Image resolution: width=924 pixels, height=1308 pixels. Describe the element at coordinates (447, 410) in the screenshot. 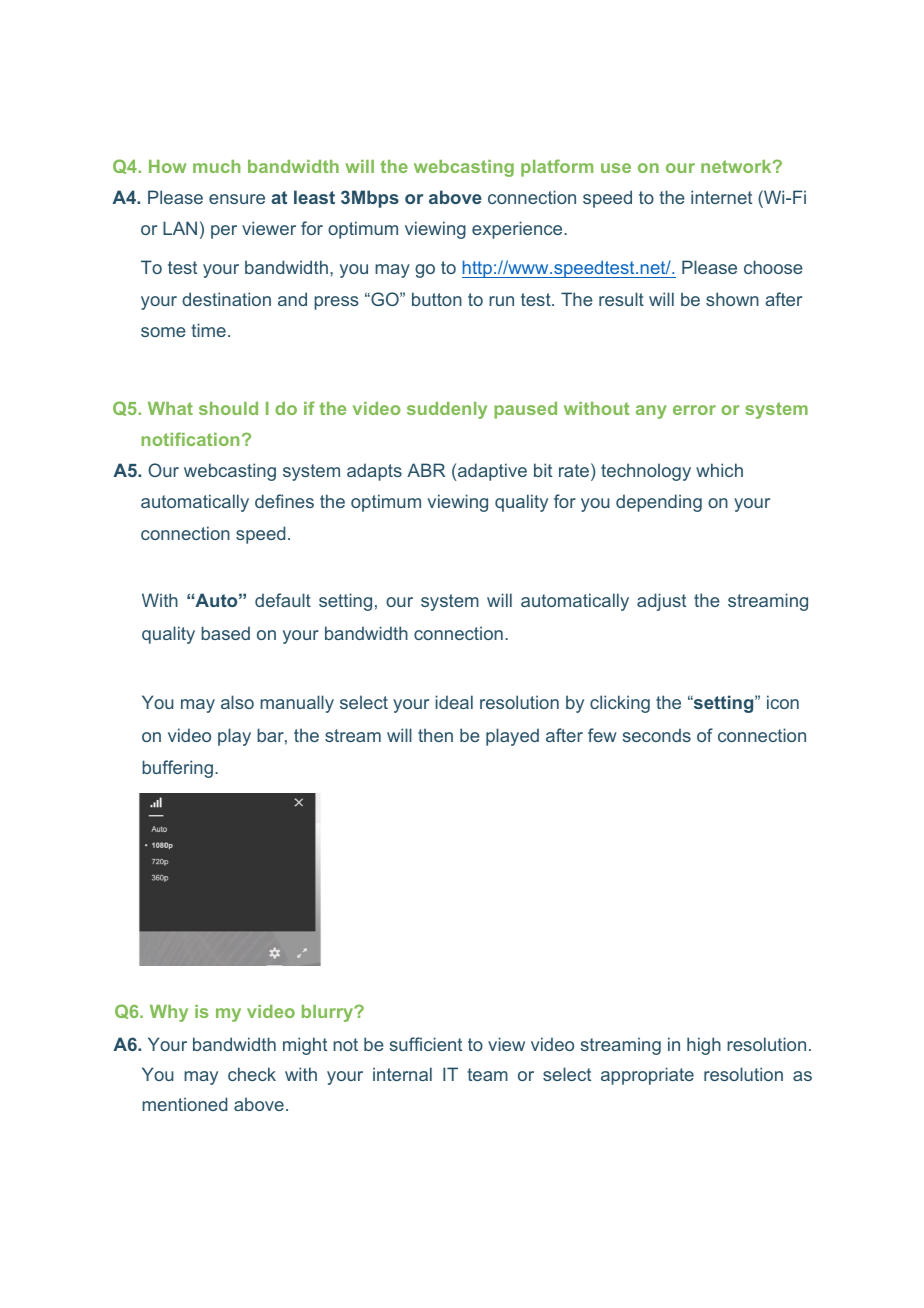

I see `suddenly` at that location.
